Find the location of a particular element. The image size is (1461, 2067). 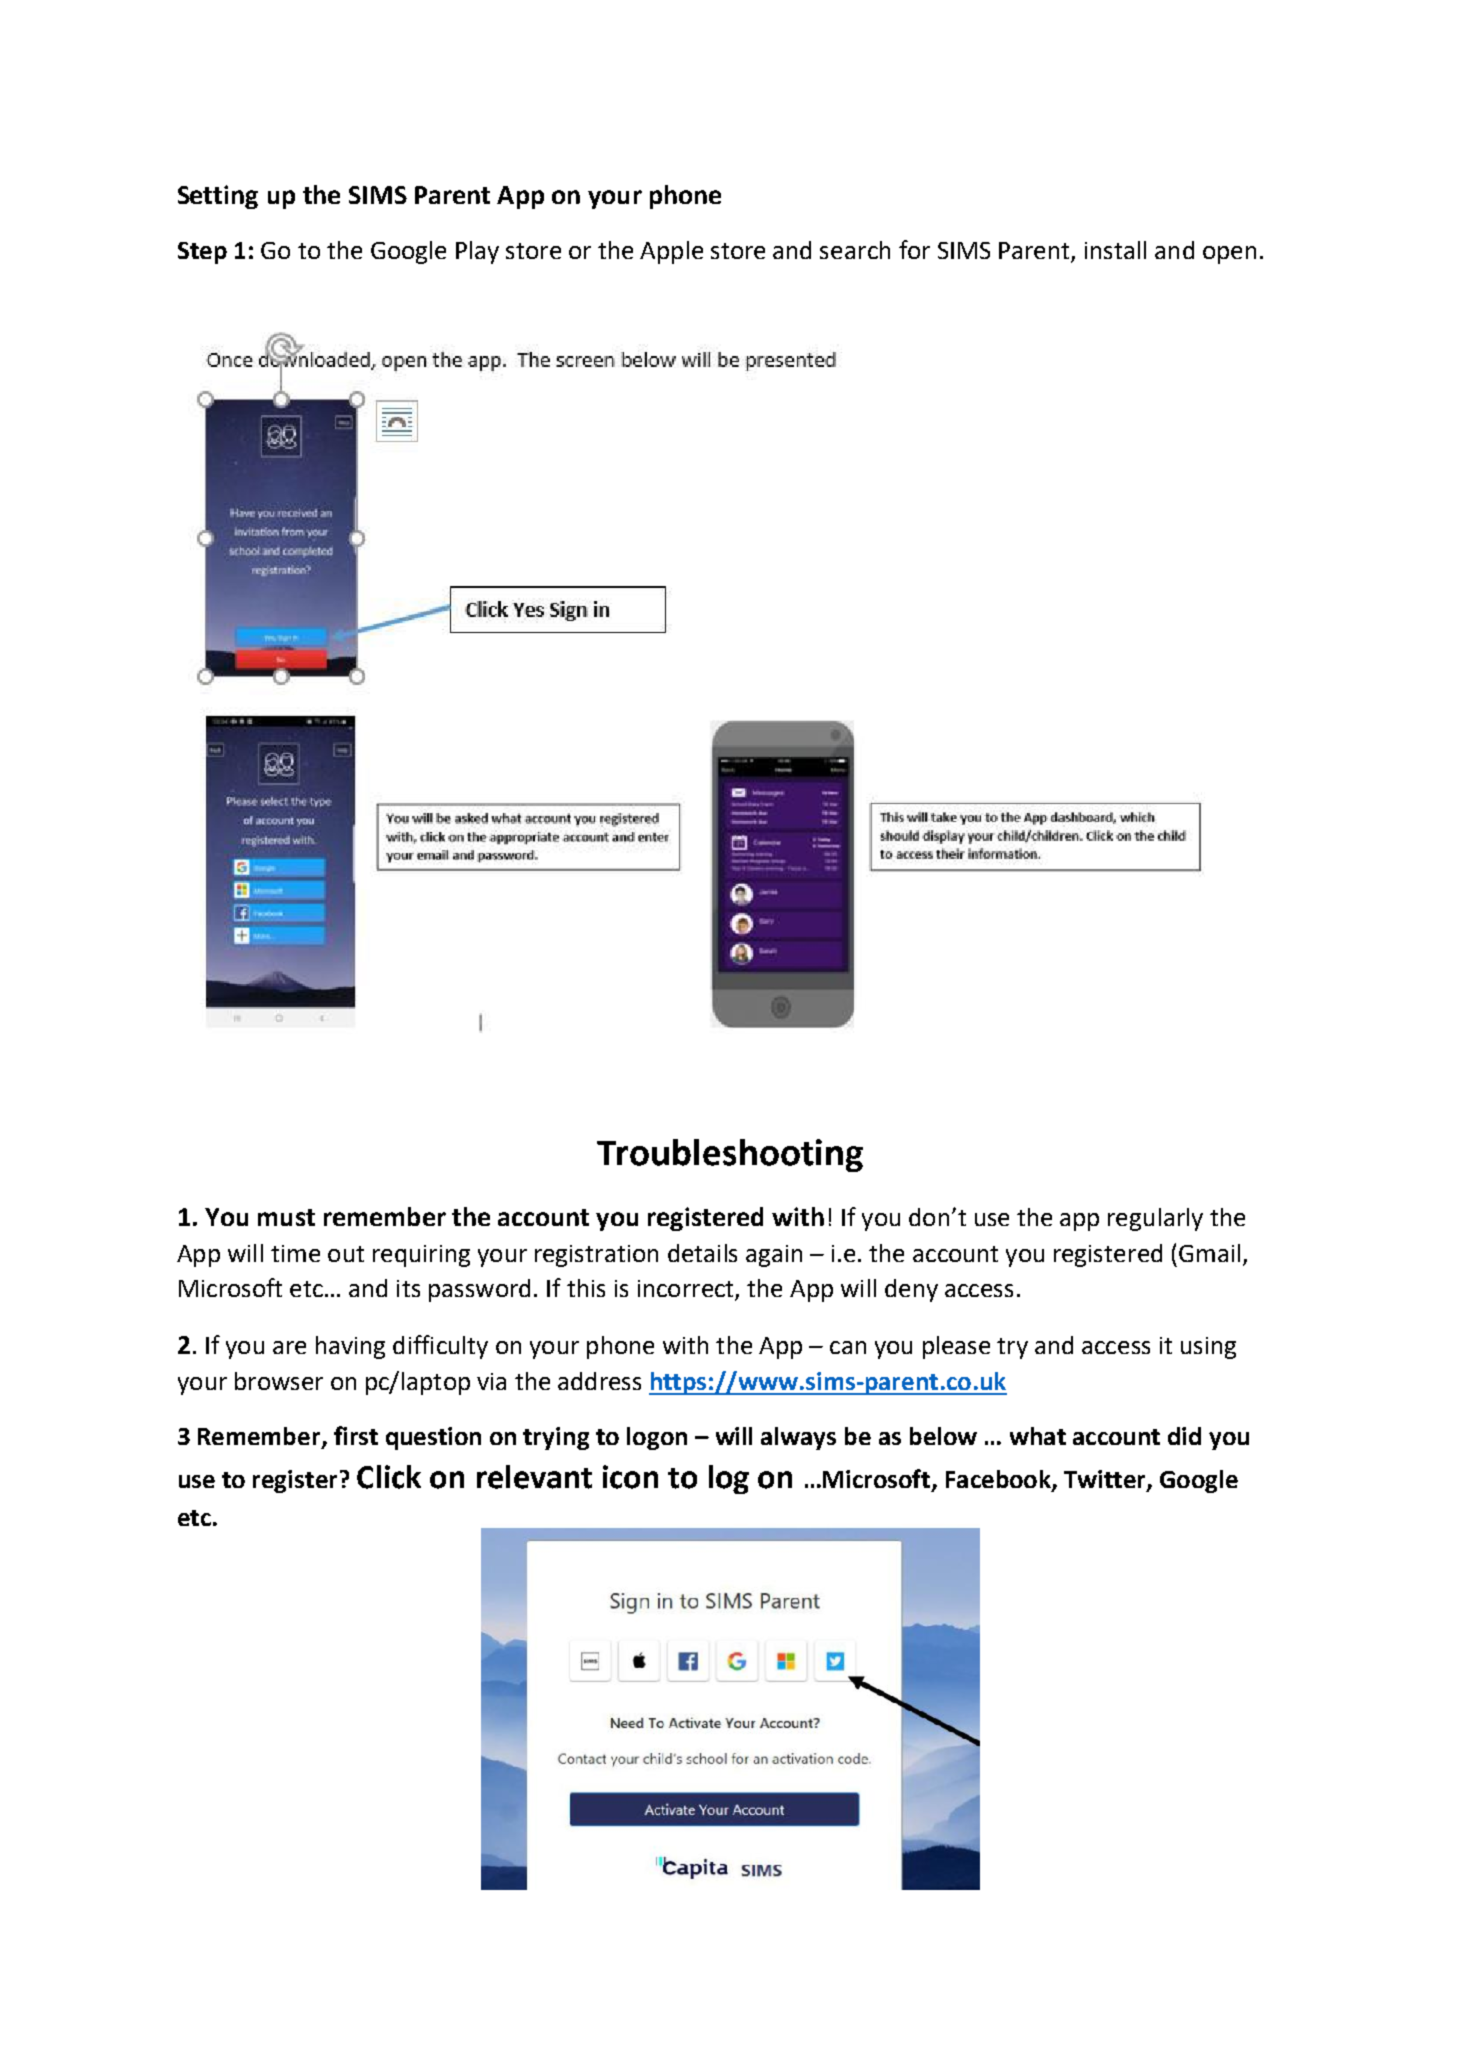

Troubleshooting is located at coordinates (730, 1155).
